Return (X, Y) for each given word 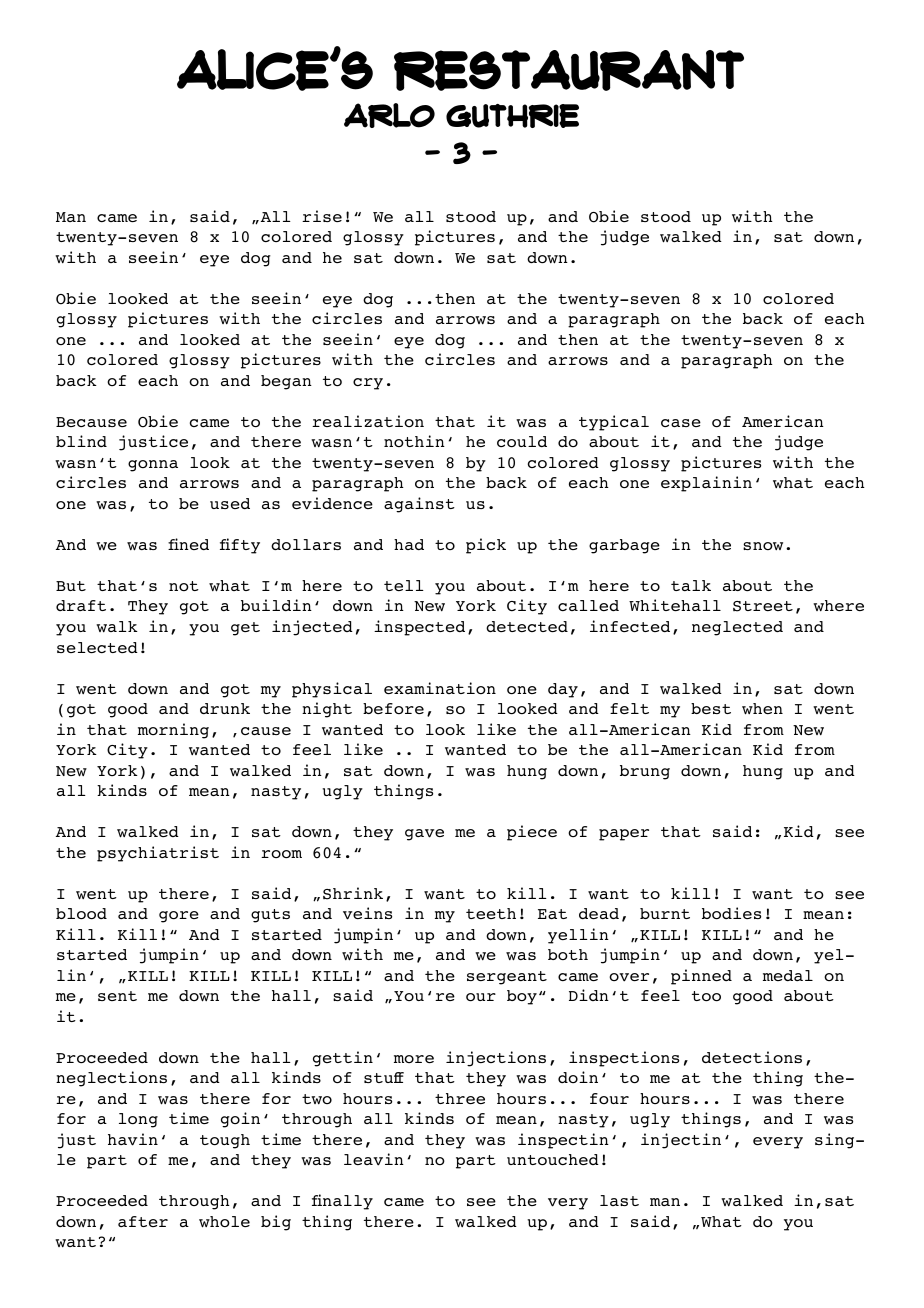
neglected (737, 628)
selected (97, 647)
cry (368, 384)
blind (81, 441)
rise (322, 216)
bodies (731, 913)
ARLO (389, 115)
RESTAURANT (569, 70)
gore (179, 917)
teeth (491, 913)
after (143, 1221)
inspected (419, 628)
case (681, 423)
